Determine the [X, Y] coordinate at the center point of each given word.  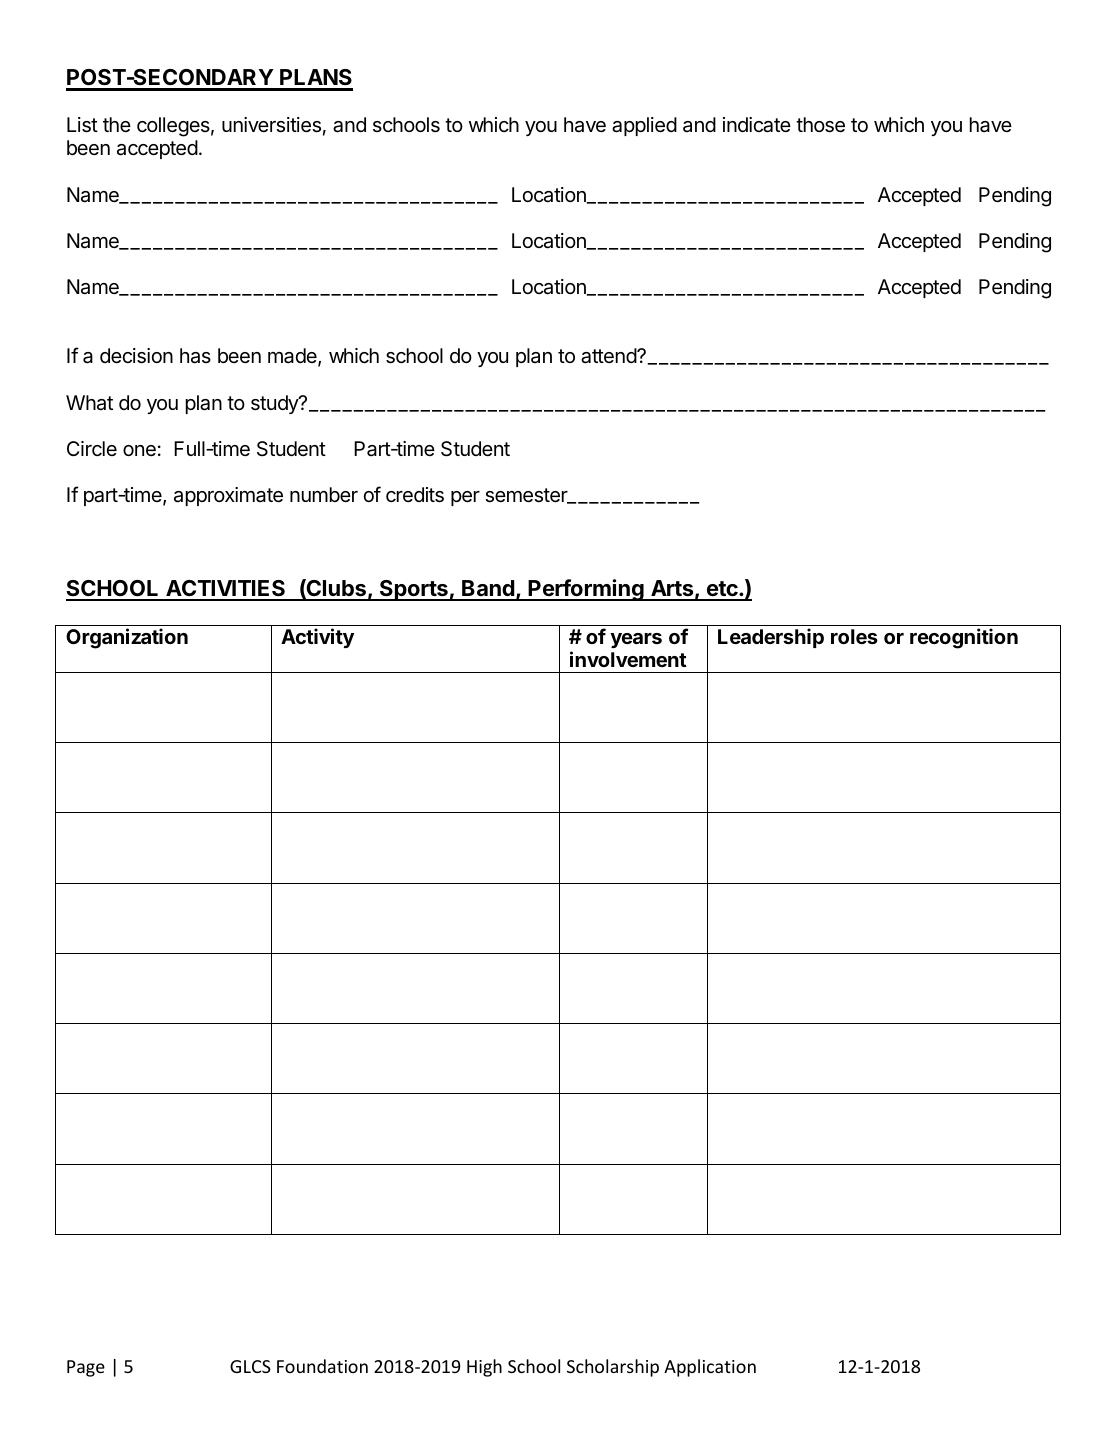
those [820, 125]
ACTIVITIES [226, 590]
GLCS [250, 1366]
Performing [586, 590]
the [117, 124]
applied [644, 126]
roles [854, 636]
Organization [127, 638]
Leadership [771, 638]
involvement [628, 659]
